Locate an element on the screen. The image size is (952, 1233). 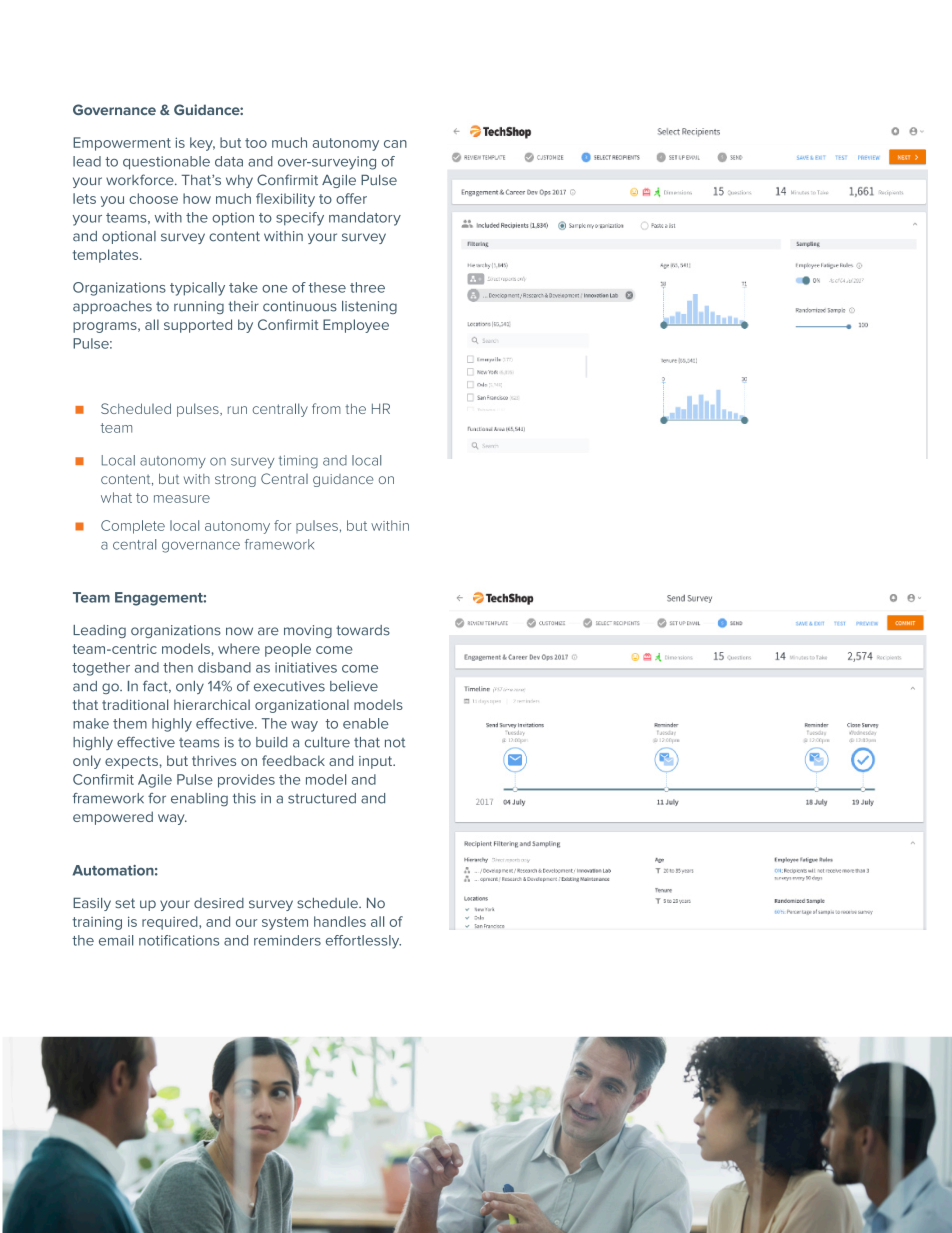
input is located at coordinates (377, 762).
